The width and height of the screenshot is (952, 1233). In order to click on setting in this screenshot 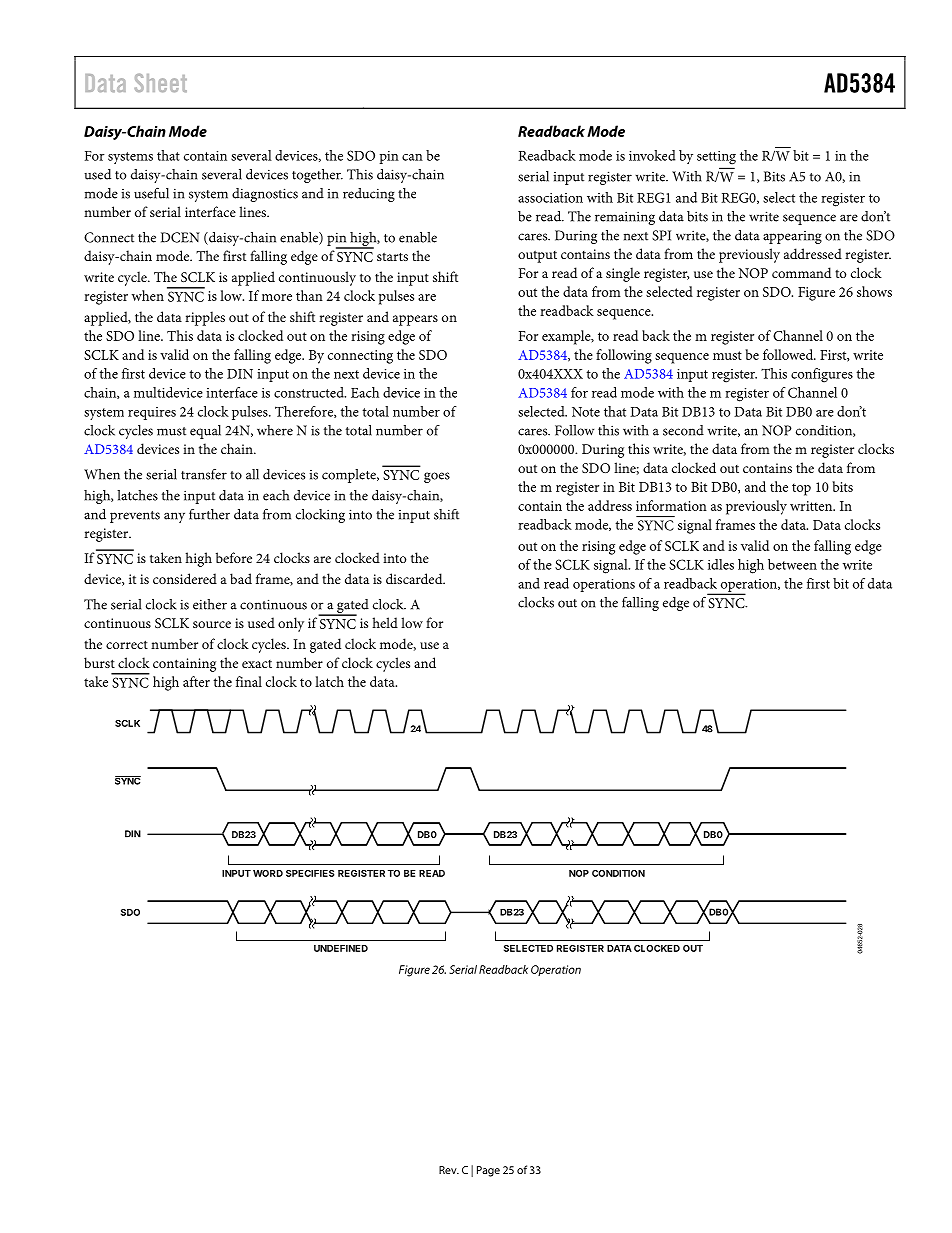, I will do `click(716, 158)`.
